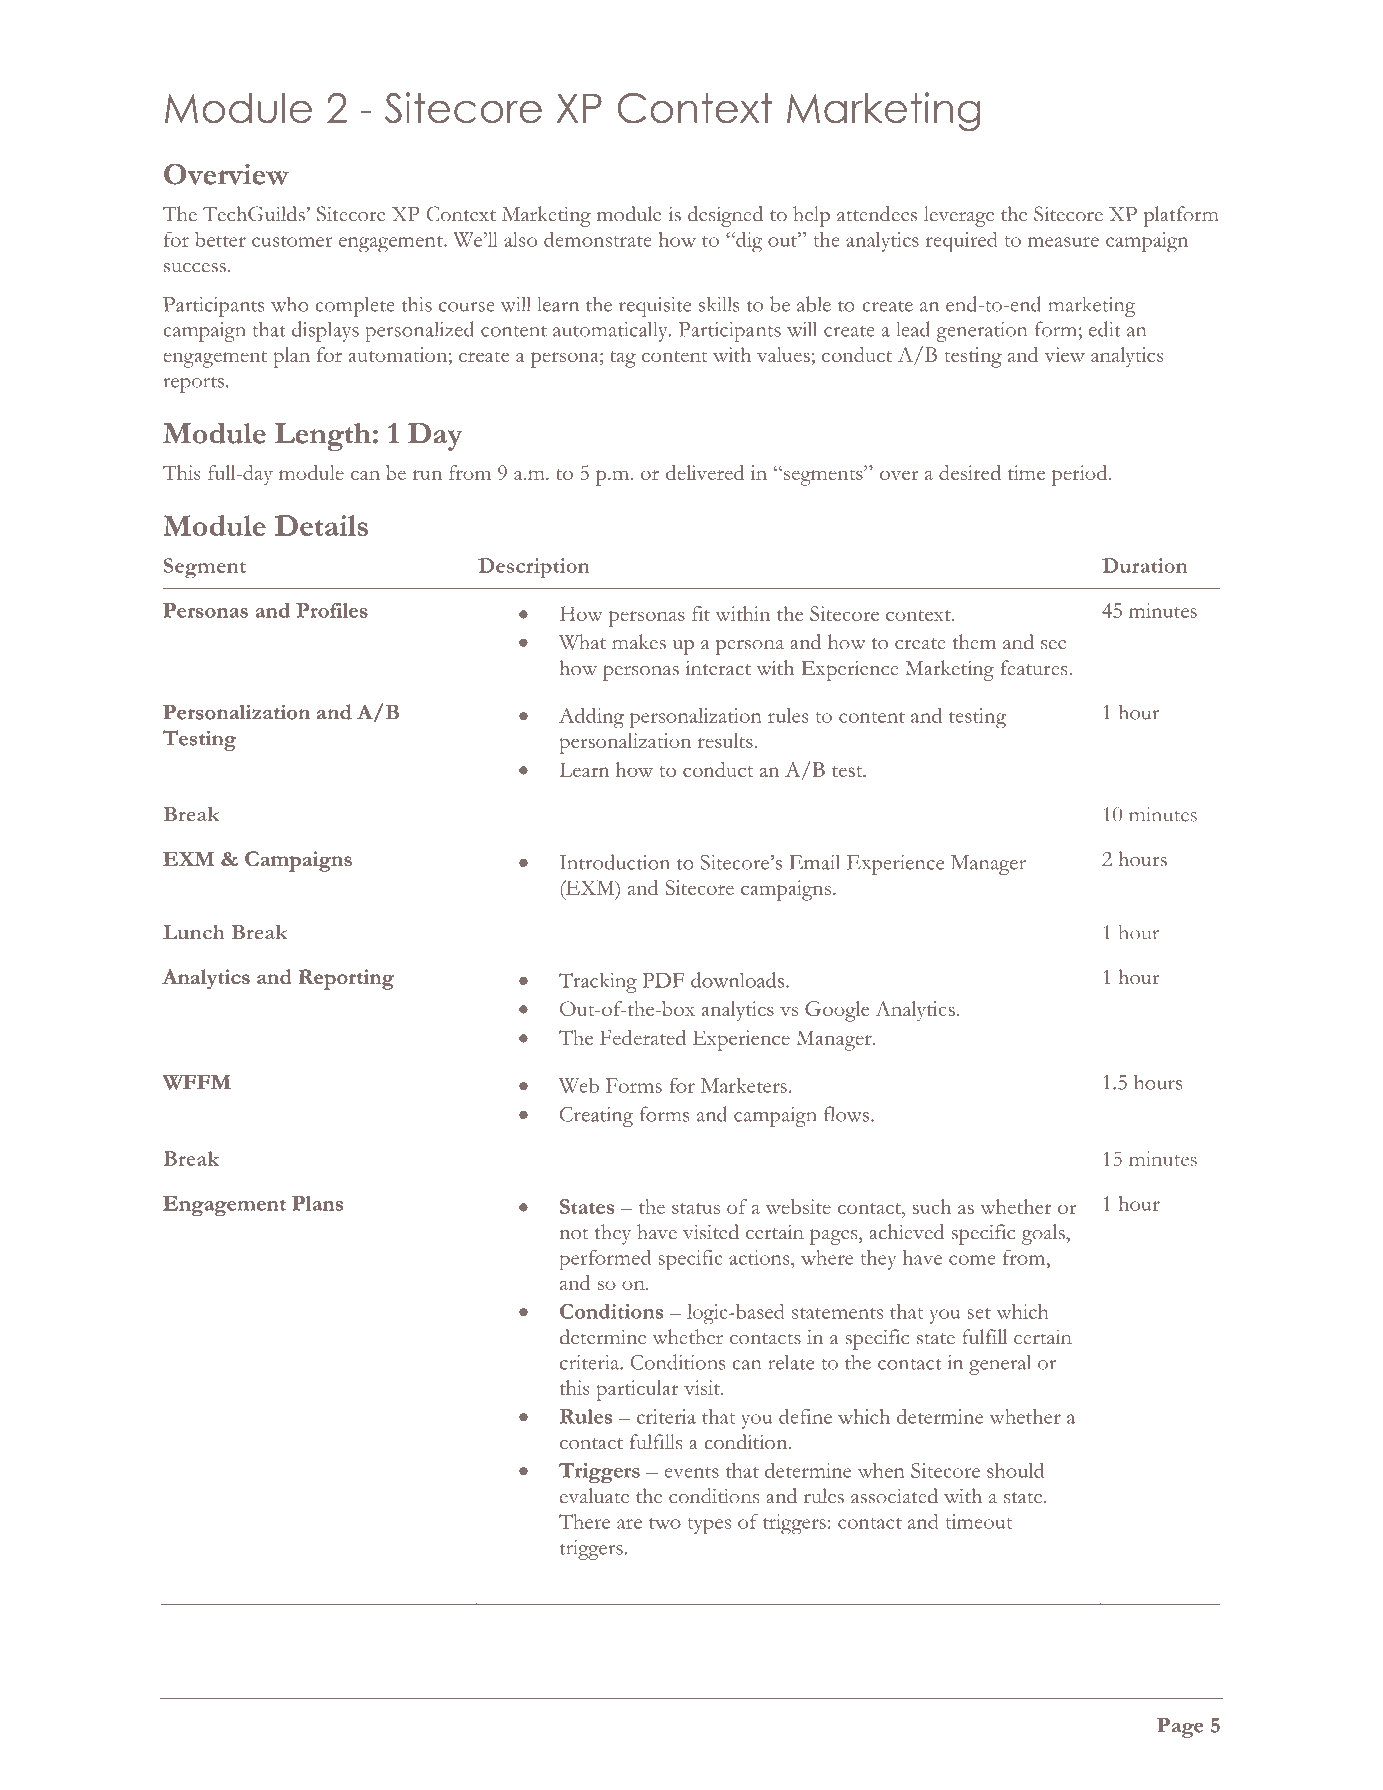 The image size is (1383, 1790). I want to click on Reporting, so click(346, 979).
